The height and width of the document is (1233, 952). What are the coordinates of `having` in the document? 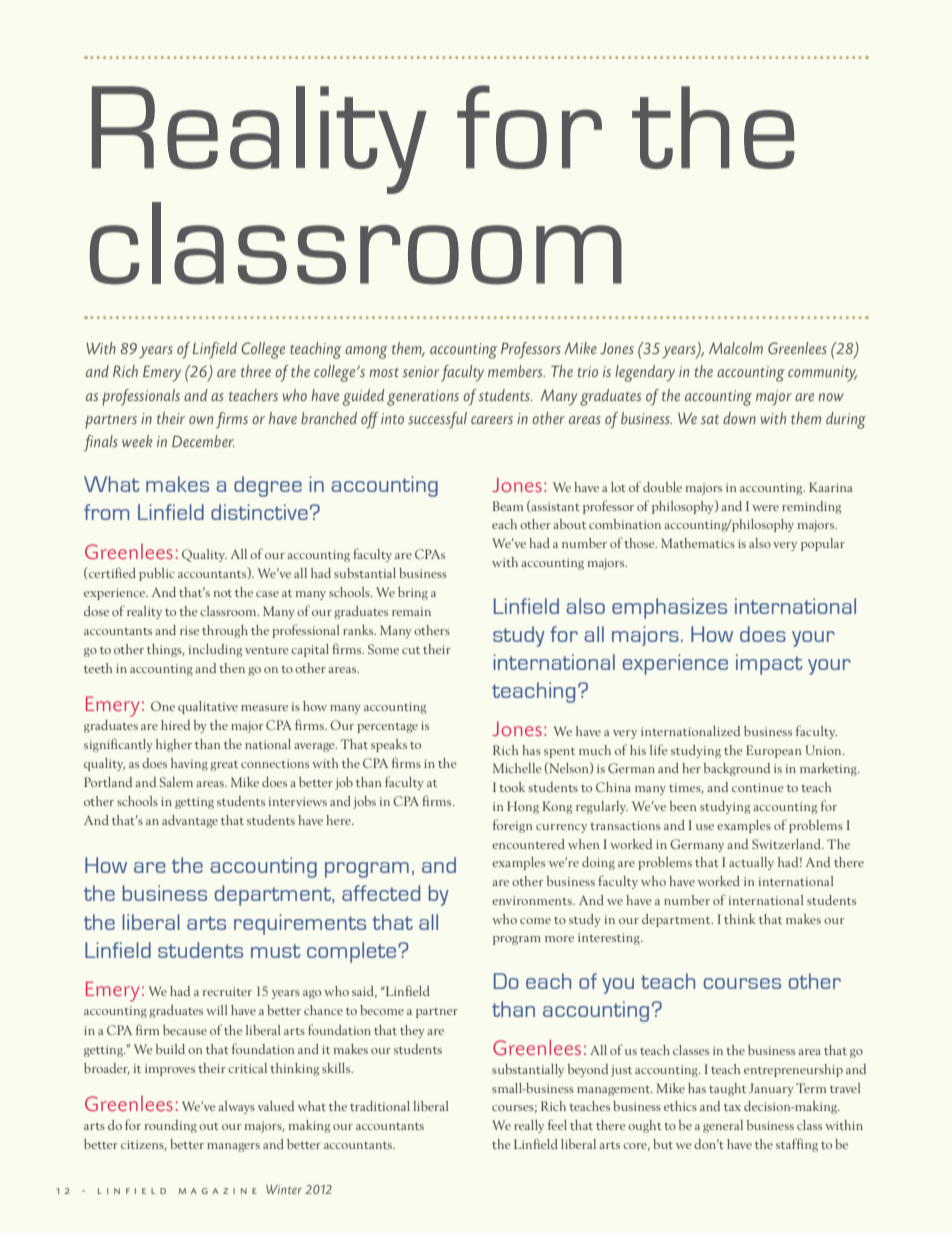 It's located at (189, 764).
